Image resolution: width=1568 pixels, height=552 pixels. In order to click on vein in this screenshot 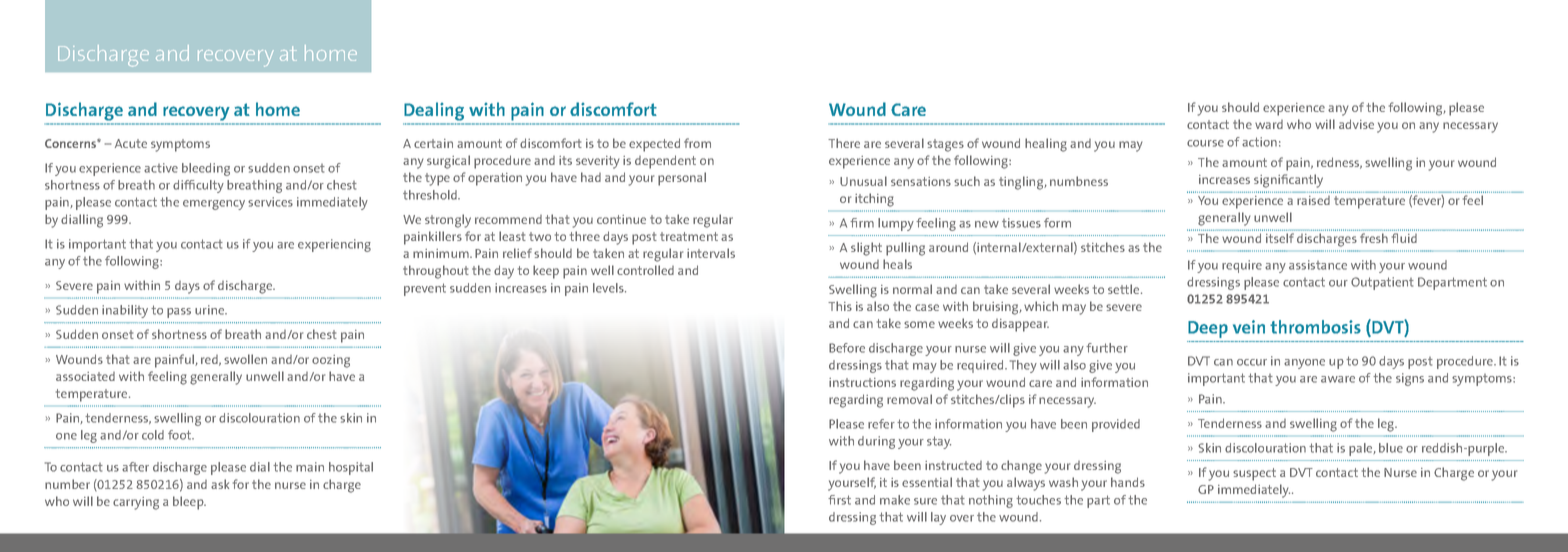, I will do `click(1249, 327)`.
